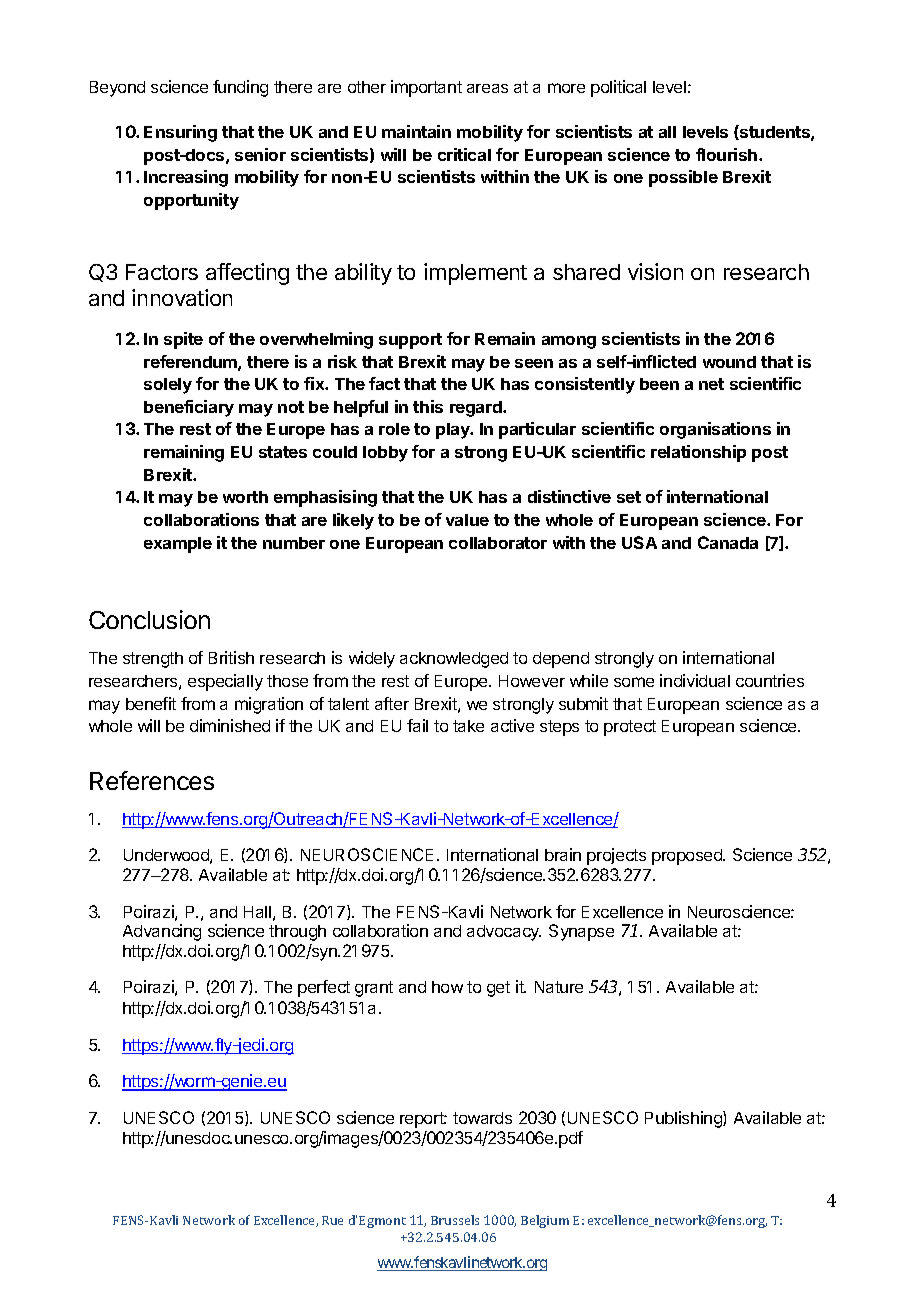 The image size is (924, 1308). I want to click on maintain, so click(416, 131).
